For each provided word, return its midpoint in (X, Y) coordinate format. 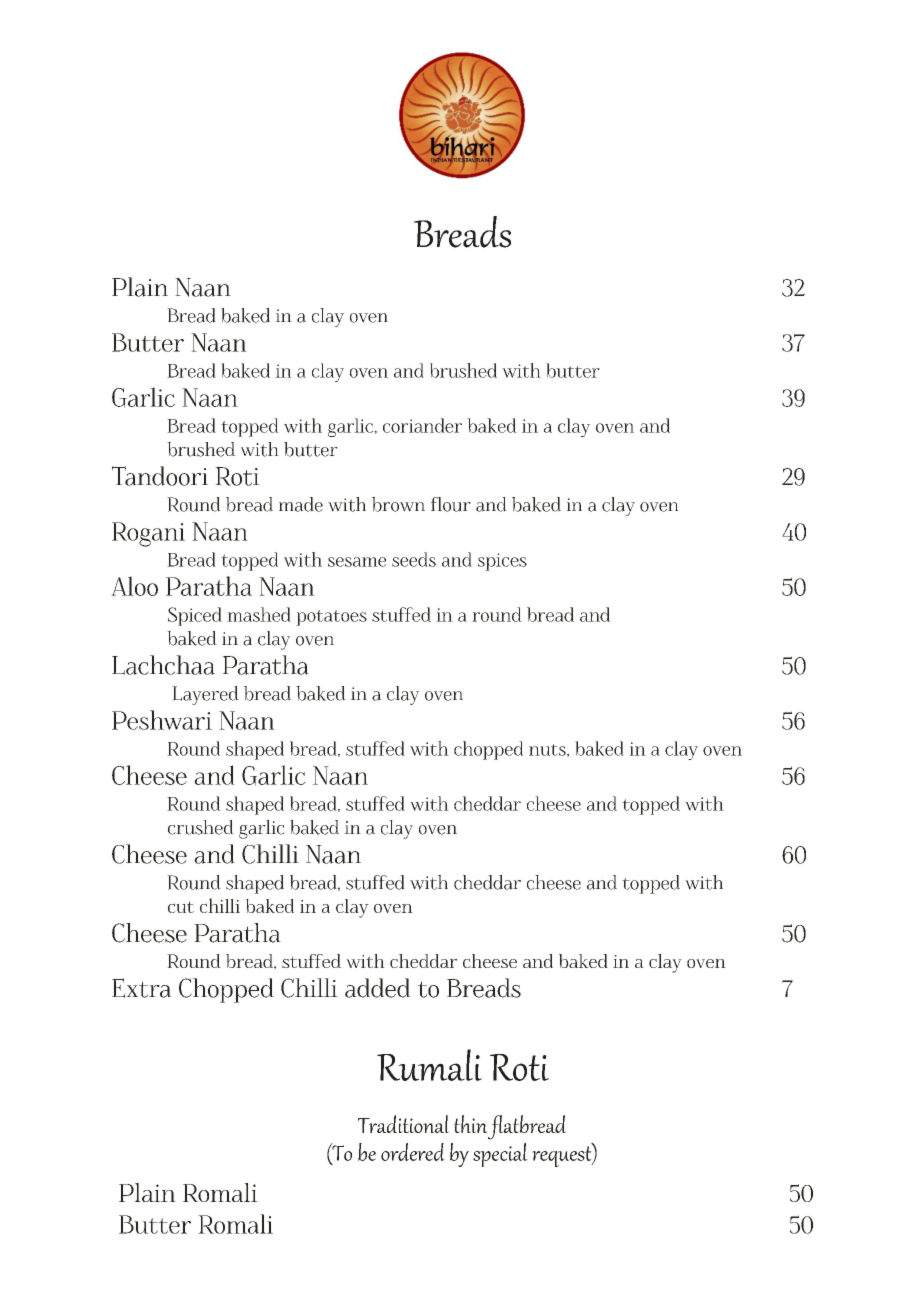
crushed (201, 827)
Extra (141, 988)
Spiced (195, 616)
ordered (413, 1152)
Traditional (403, 1124)
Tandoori (160, 476)
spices (502, 562)
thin (471, 1124)
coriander (422, 425)
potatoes (331, 618)
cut (181, 907)
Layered (205, 695)
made (301, 504)
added (377, 988)
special (500, 1155)
